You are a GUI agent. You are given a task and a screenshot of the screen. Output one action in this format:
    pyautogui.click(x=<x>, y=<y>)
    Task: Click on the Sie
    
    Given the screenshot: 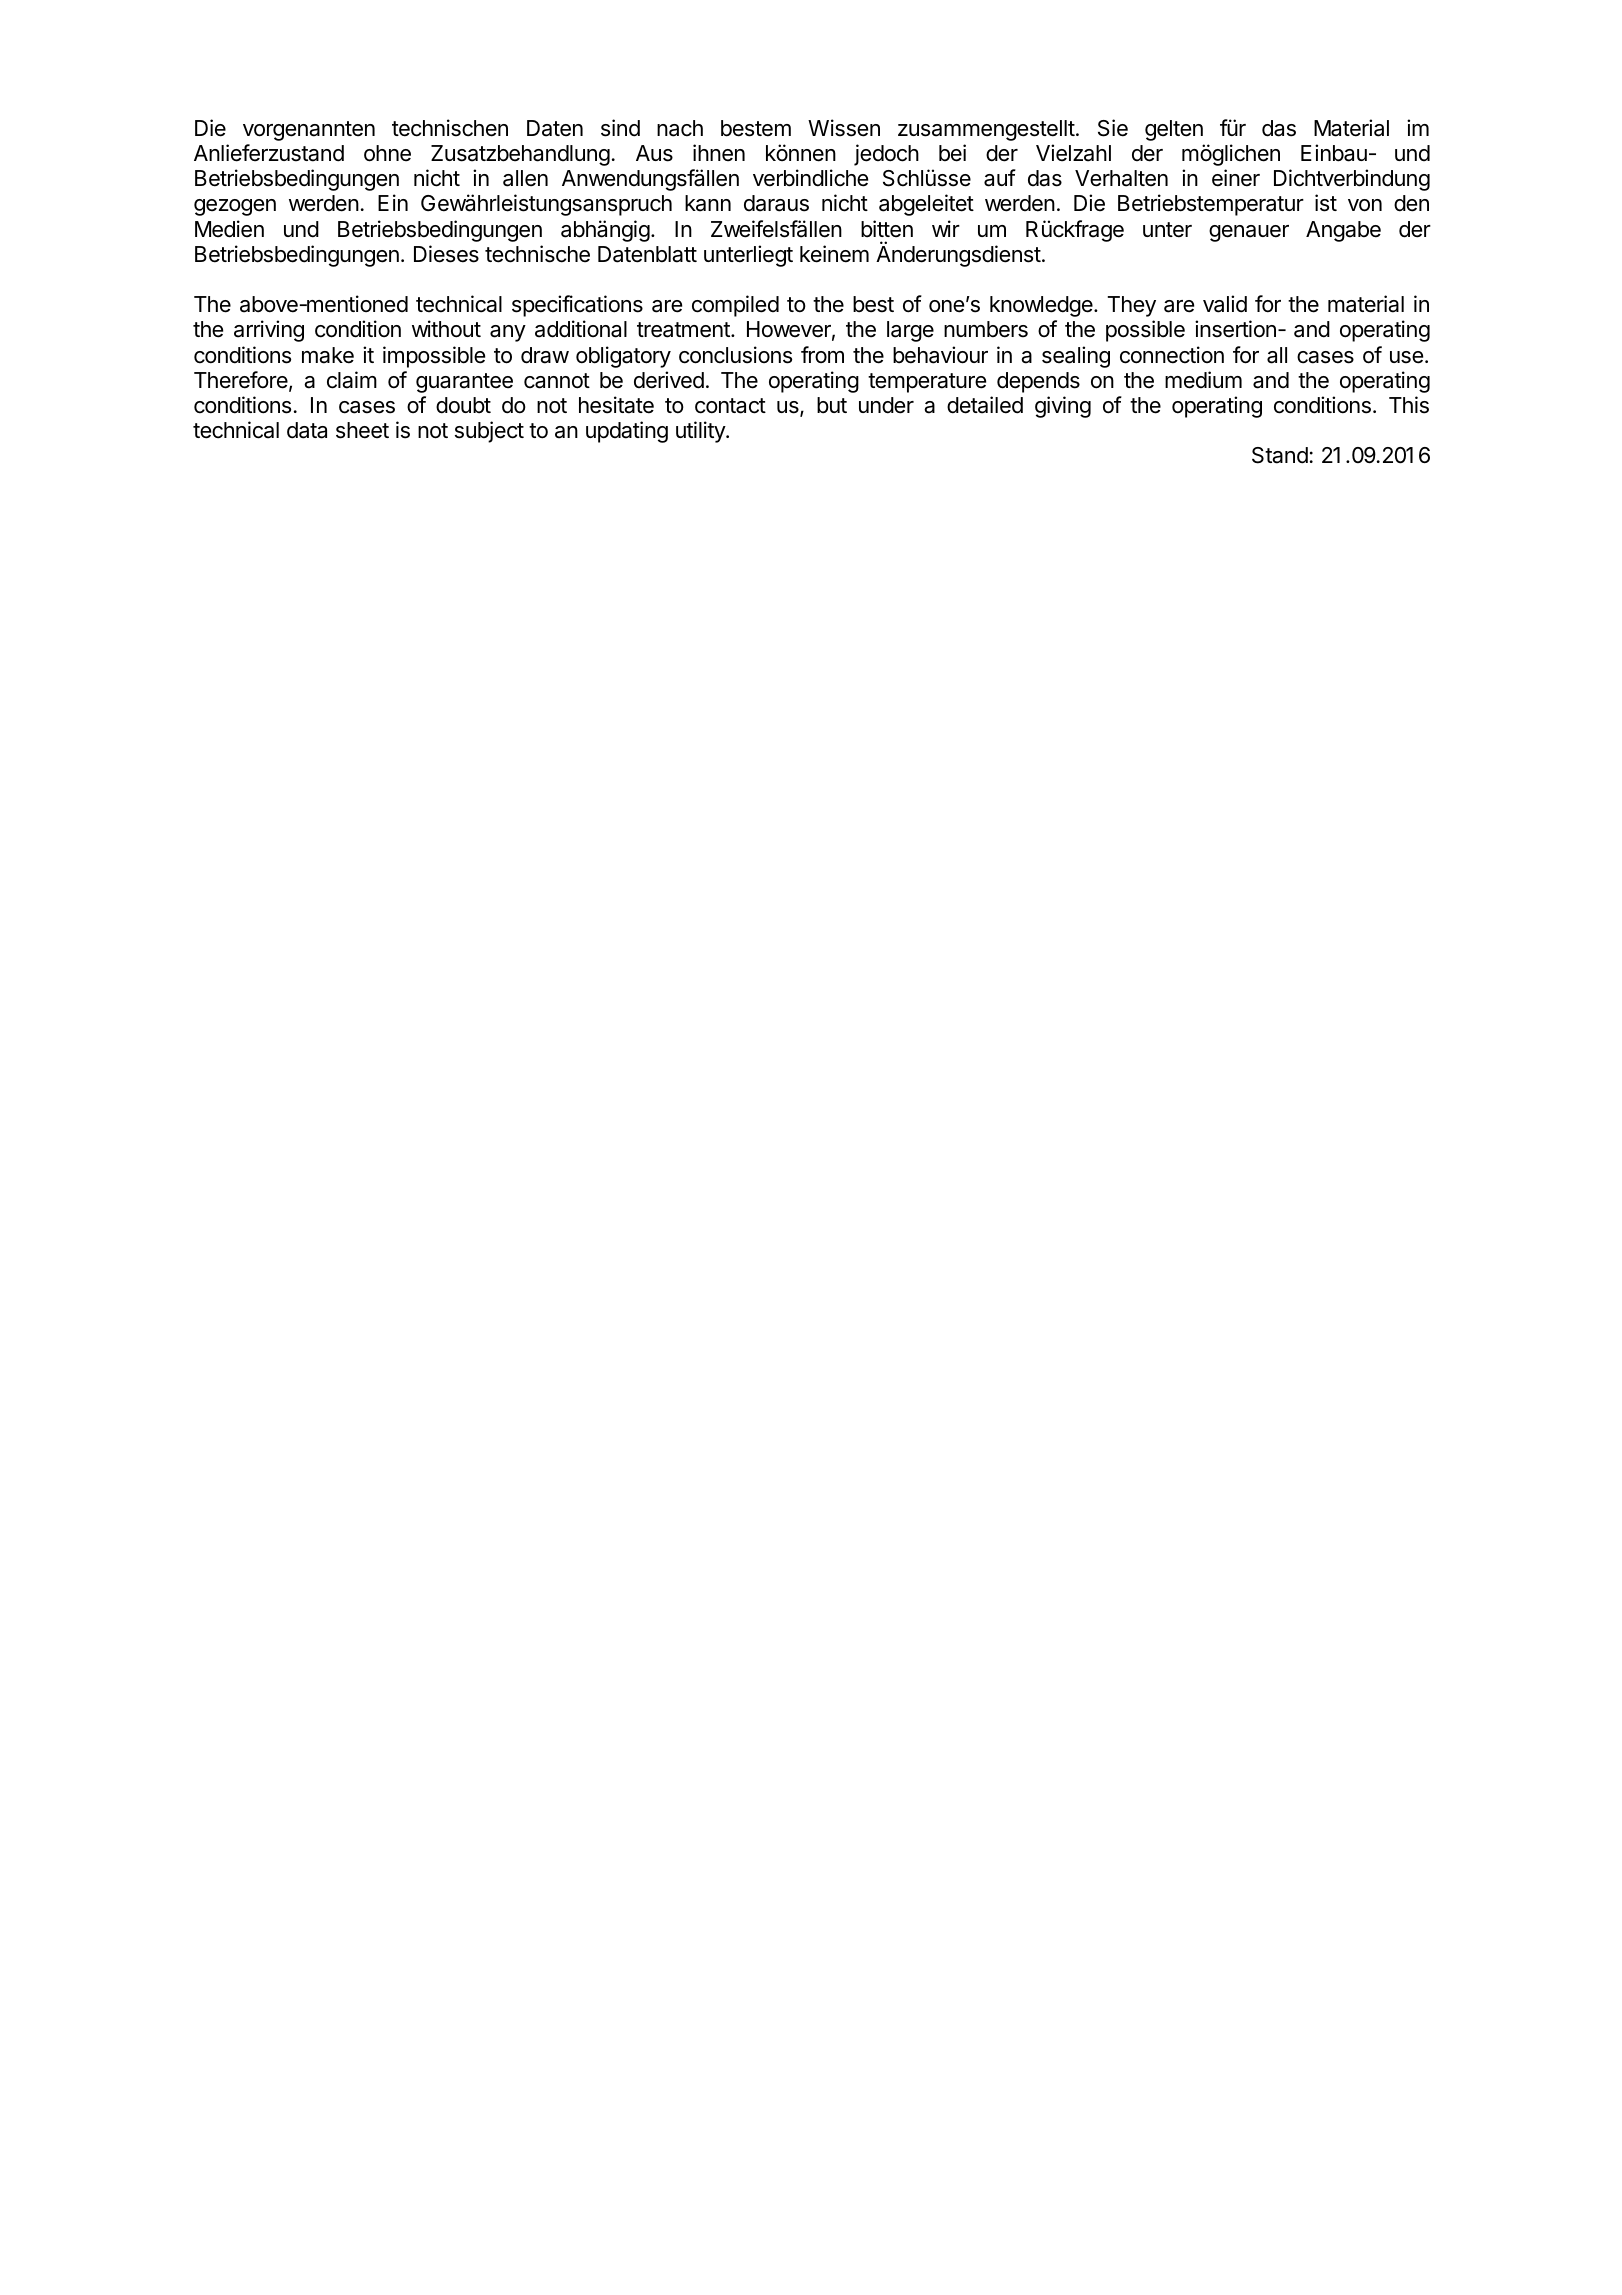 What is the action you would take?
    pyautogui.click(x=1113, y=128)
